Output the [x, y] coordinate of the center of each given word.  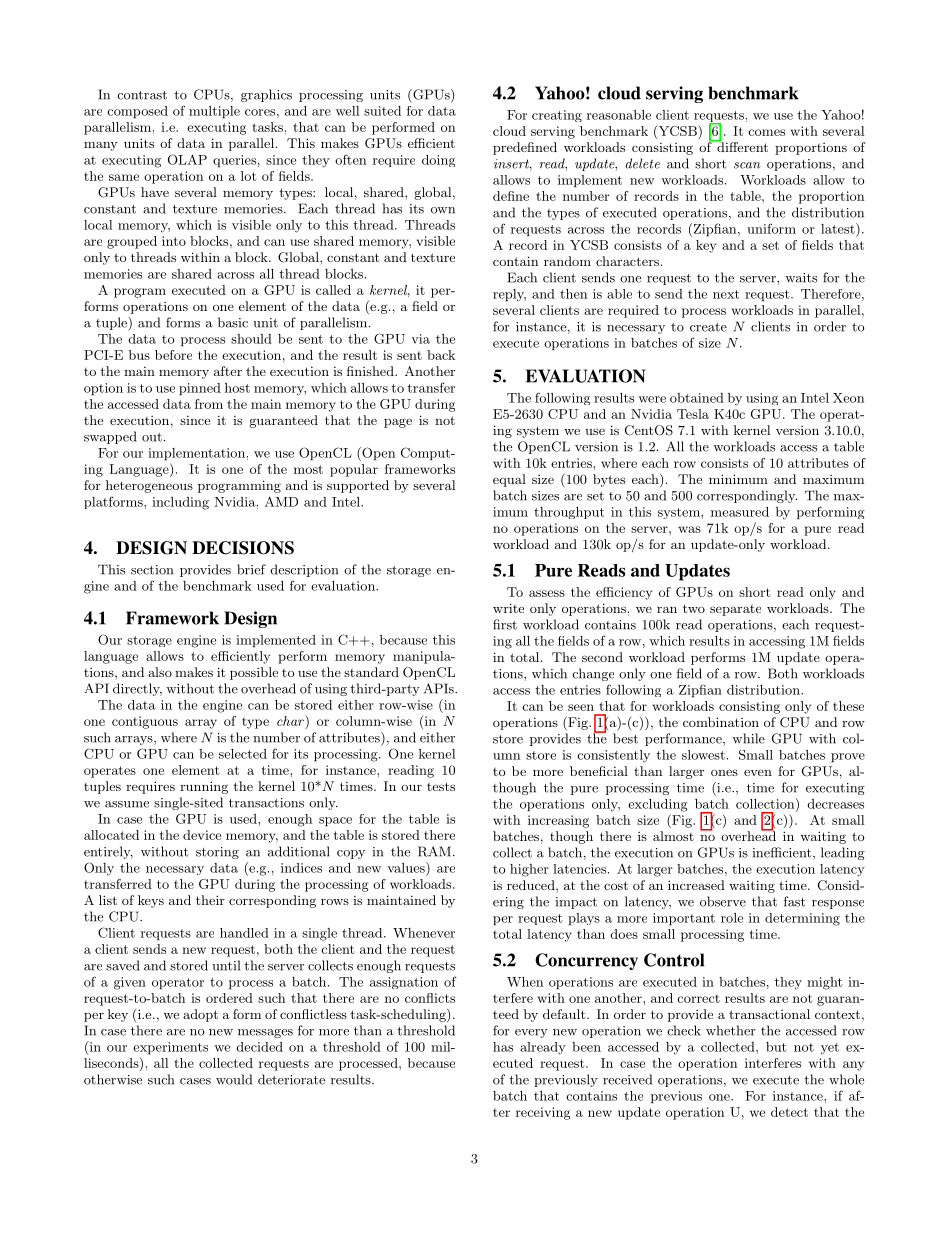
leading [843, 853]
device [202, 835]
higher [529, 870]
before [173, 355]
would [234, 1079]
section [152, 570]
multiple [214, 112]
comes [766, 132]
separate [735, 610]
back [441, 355]
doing [438, 161]
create [708, 327]
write [508, 608]
